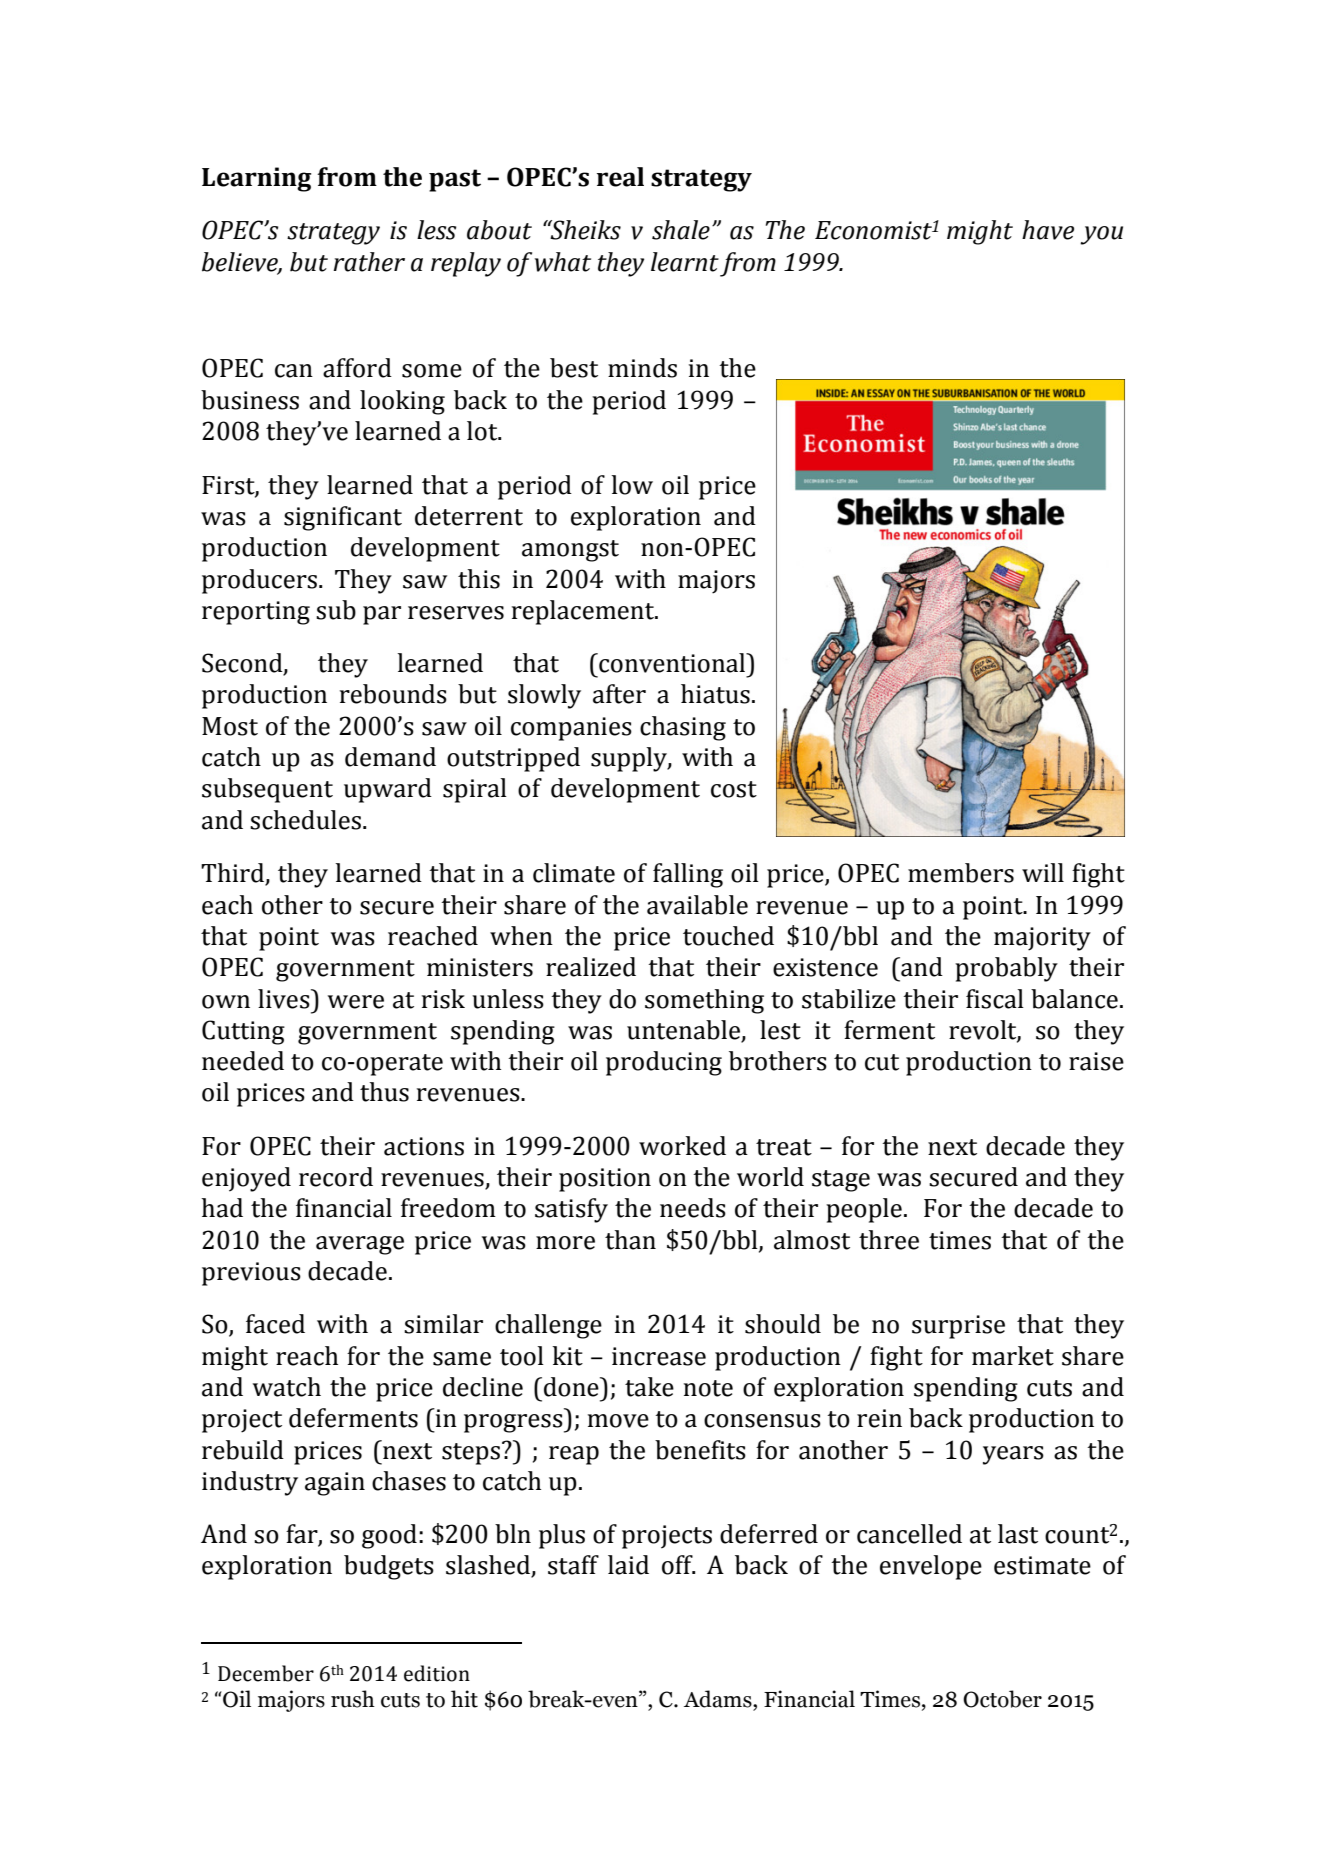  Describe the element at coordinates (1048, 230) in the screenshot. I see `have` at that location.
